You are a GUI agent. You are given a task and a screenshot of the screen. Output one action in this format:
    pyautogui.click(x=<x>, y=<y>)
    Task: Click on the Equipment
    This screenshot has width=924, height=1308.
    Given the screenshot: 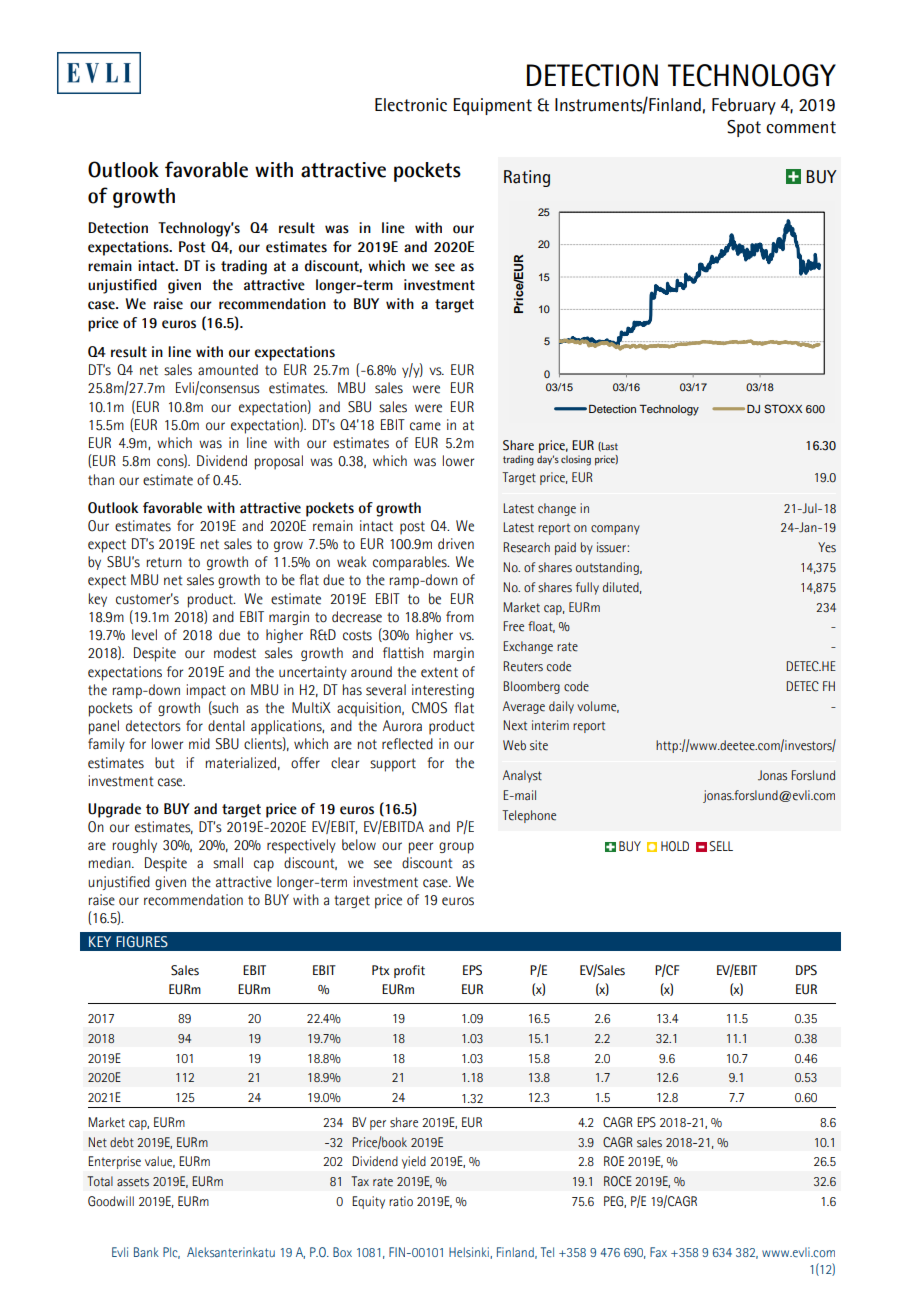 What is the action you would take?
    pyautogui.click(x=492, y=106)
